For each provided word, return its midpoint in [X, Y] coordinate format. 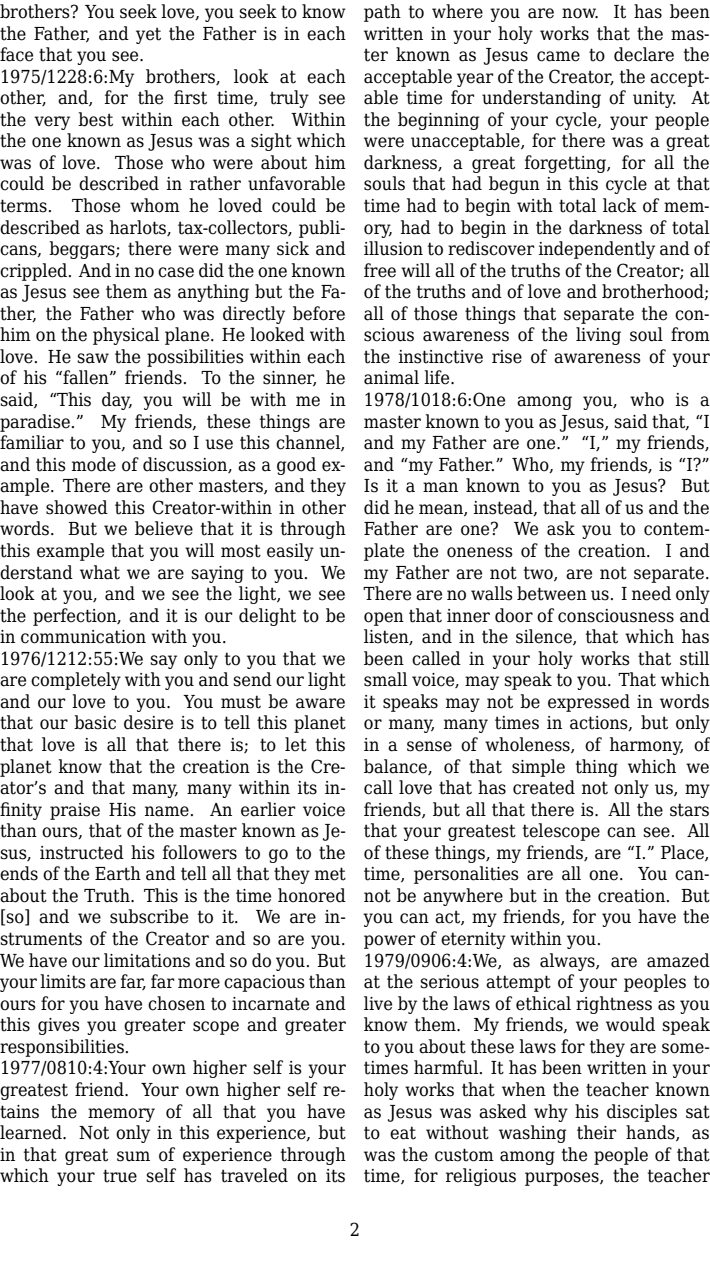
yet [148, 35]
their [596, 1132]
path [382, 13]
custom [464, 1155]
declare [644, 54]
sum [133, 1156]
